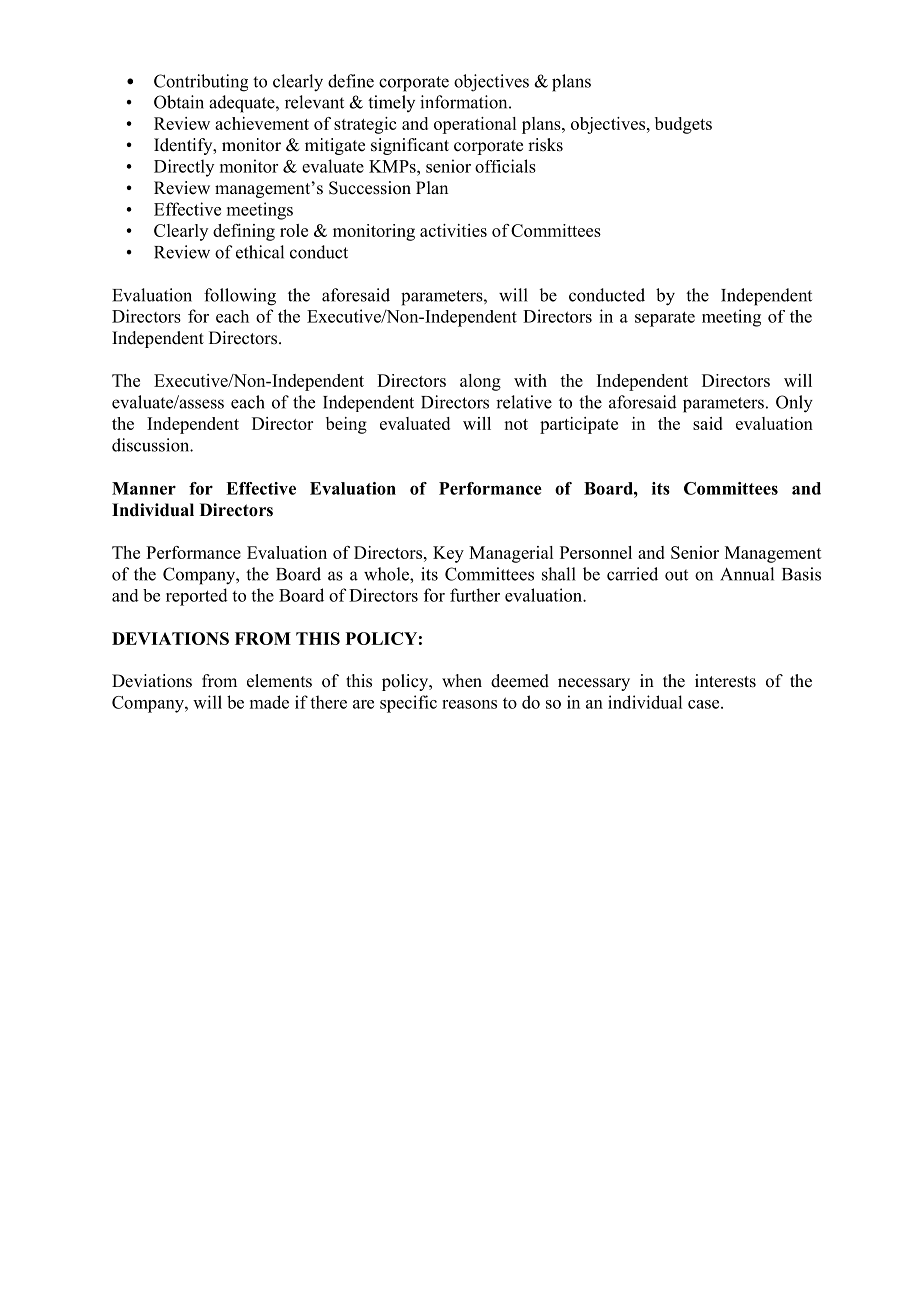  I want to click on interests, so click(725, 681).
